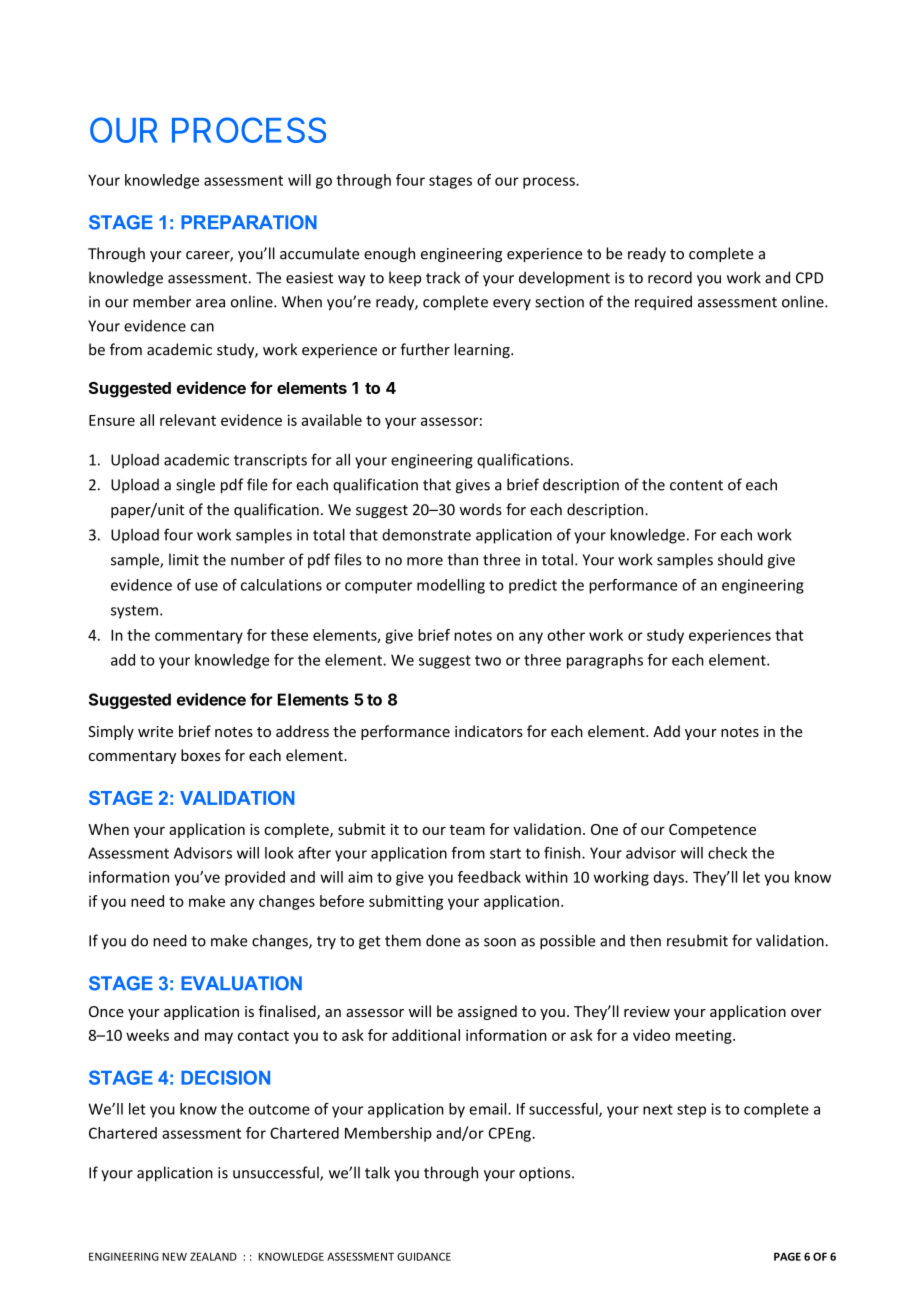 The image size is (924, 1308). Describe the element at coordinates (670, 277) in the image. I see `record` at that location.
